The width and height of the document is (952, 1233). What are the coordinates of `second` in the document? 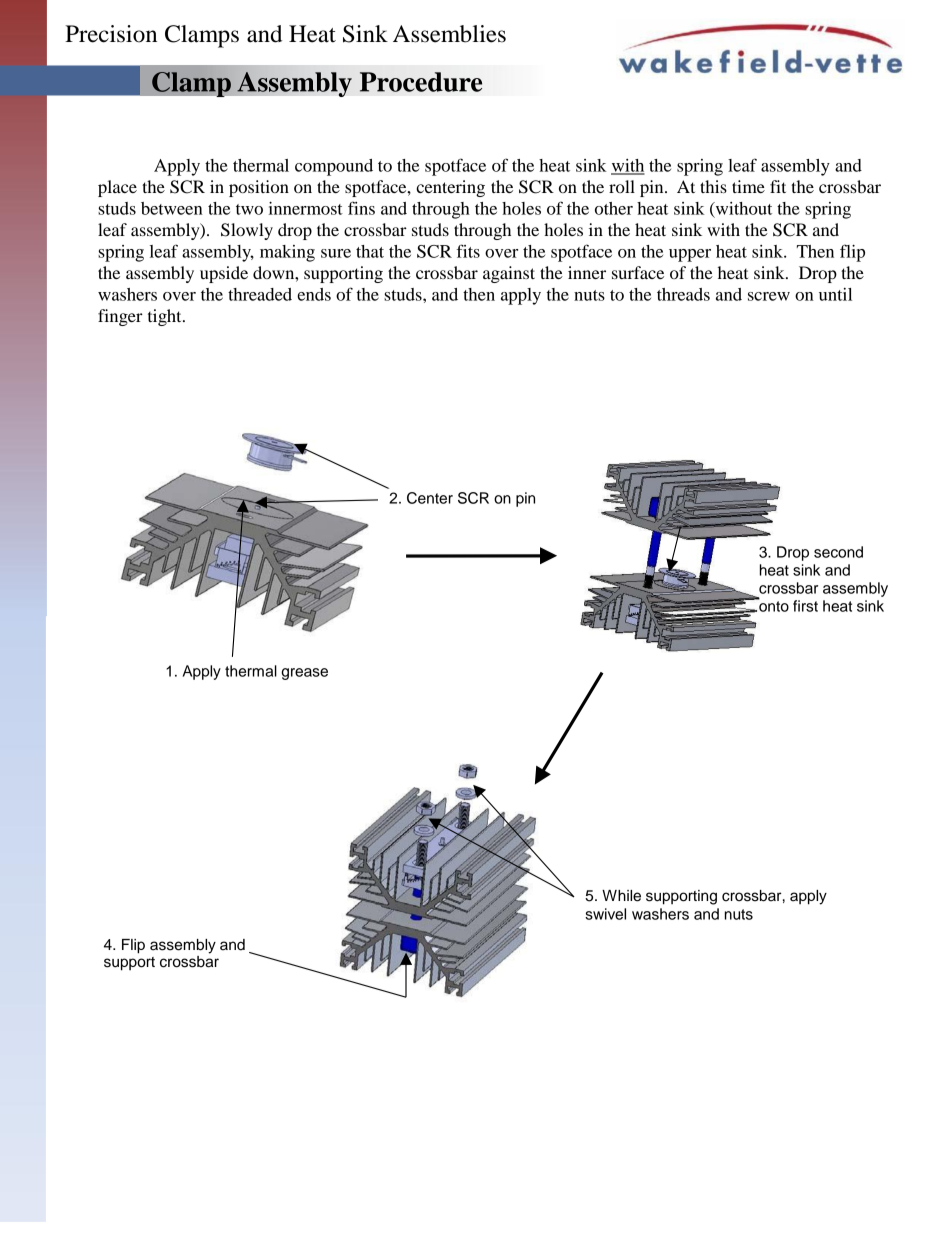 It's located at (838, 552).
